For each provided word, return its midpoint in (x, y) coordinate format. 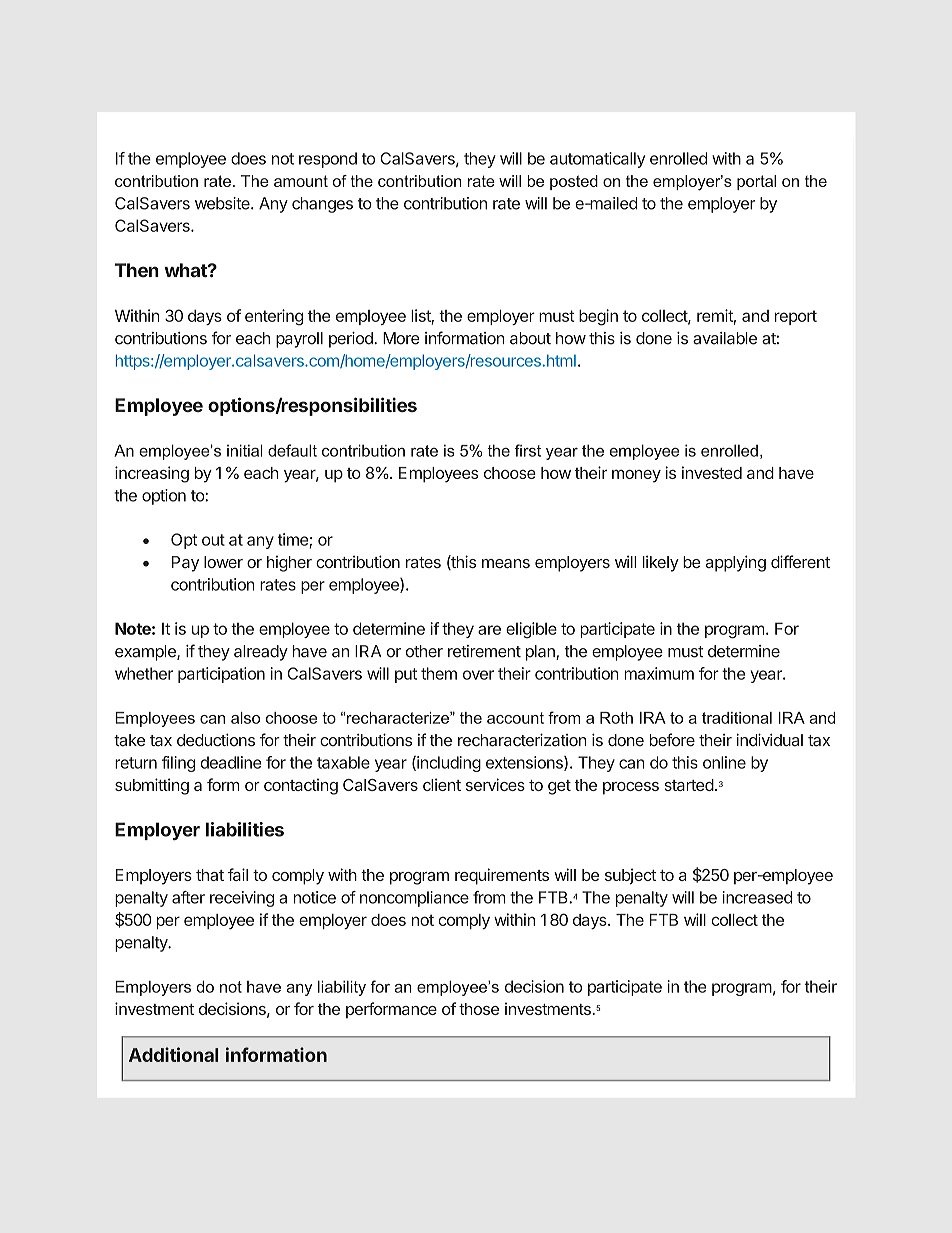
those (479, 1009)
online (724, 762)
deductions (216, 740)
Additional (173, 1054)
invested (712, 472)
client (442, 784)
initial (245, 450)
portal (756, 182)
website (223, 203)
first (528, 450)
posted (574, 182)
